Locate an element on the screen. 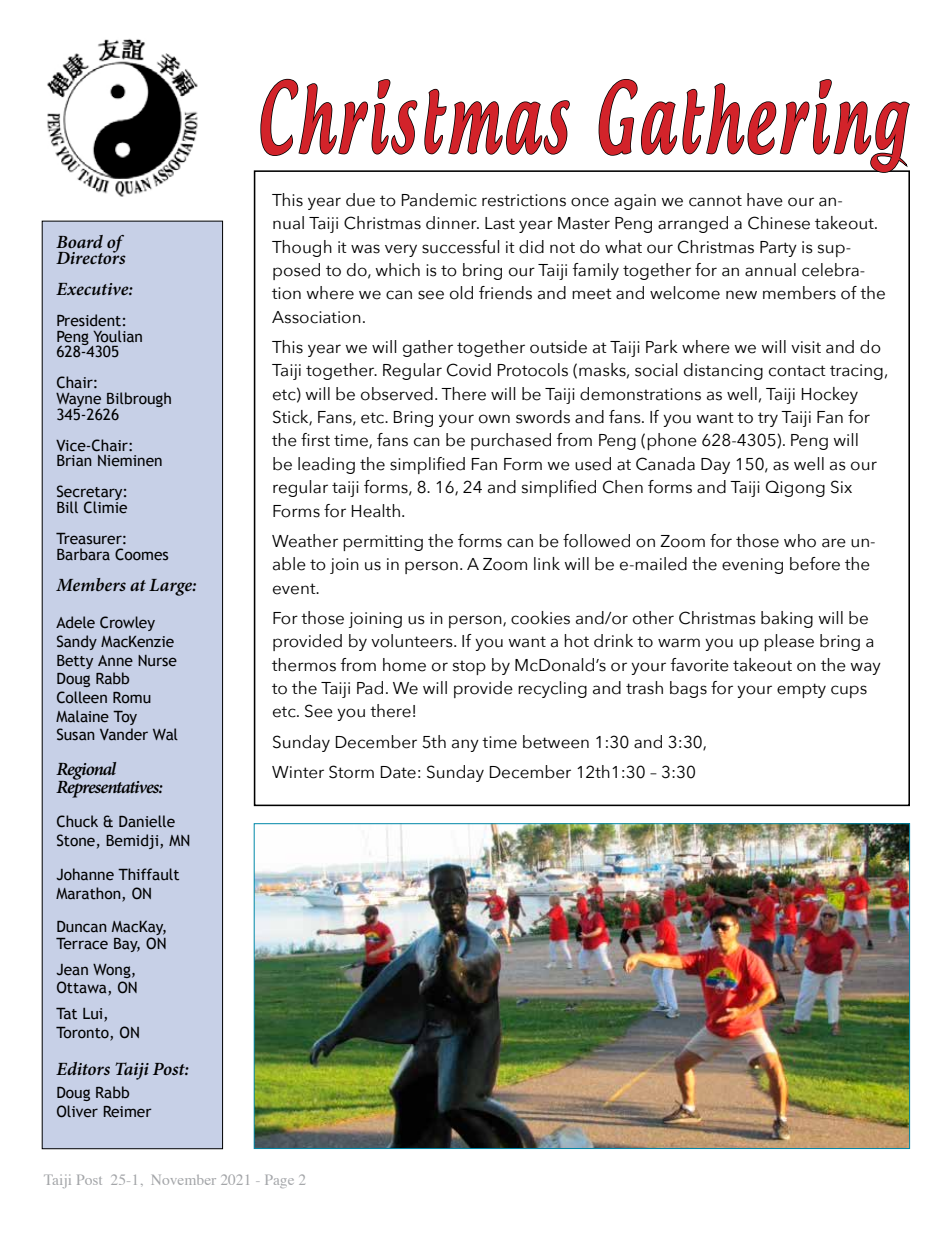 This screenshot has width=952, height=1233. November is located at coordinates (184, 1180).
